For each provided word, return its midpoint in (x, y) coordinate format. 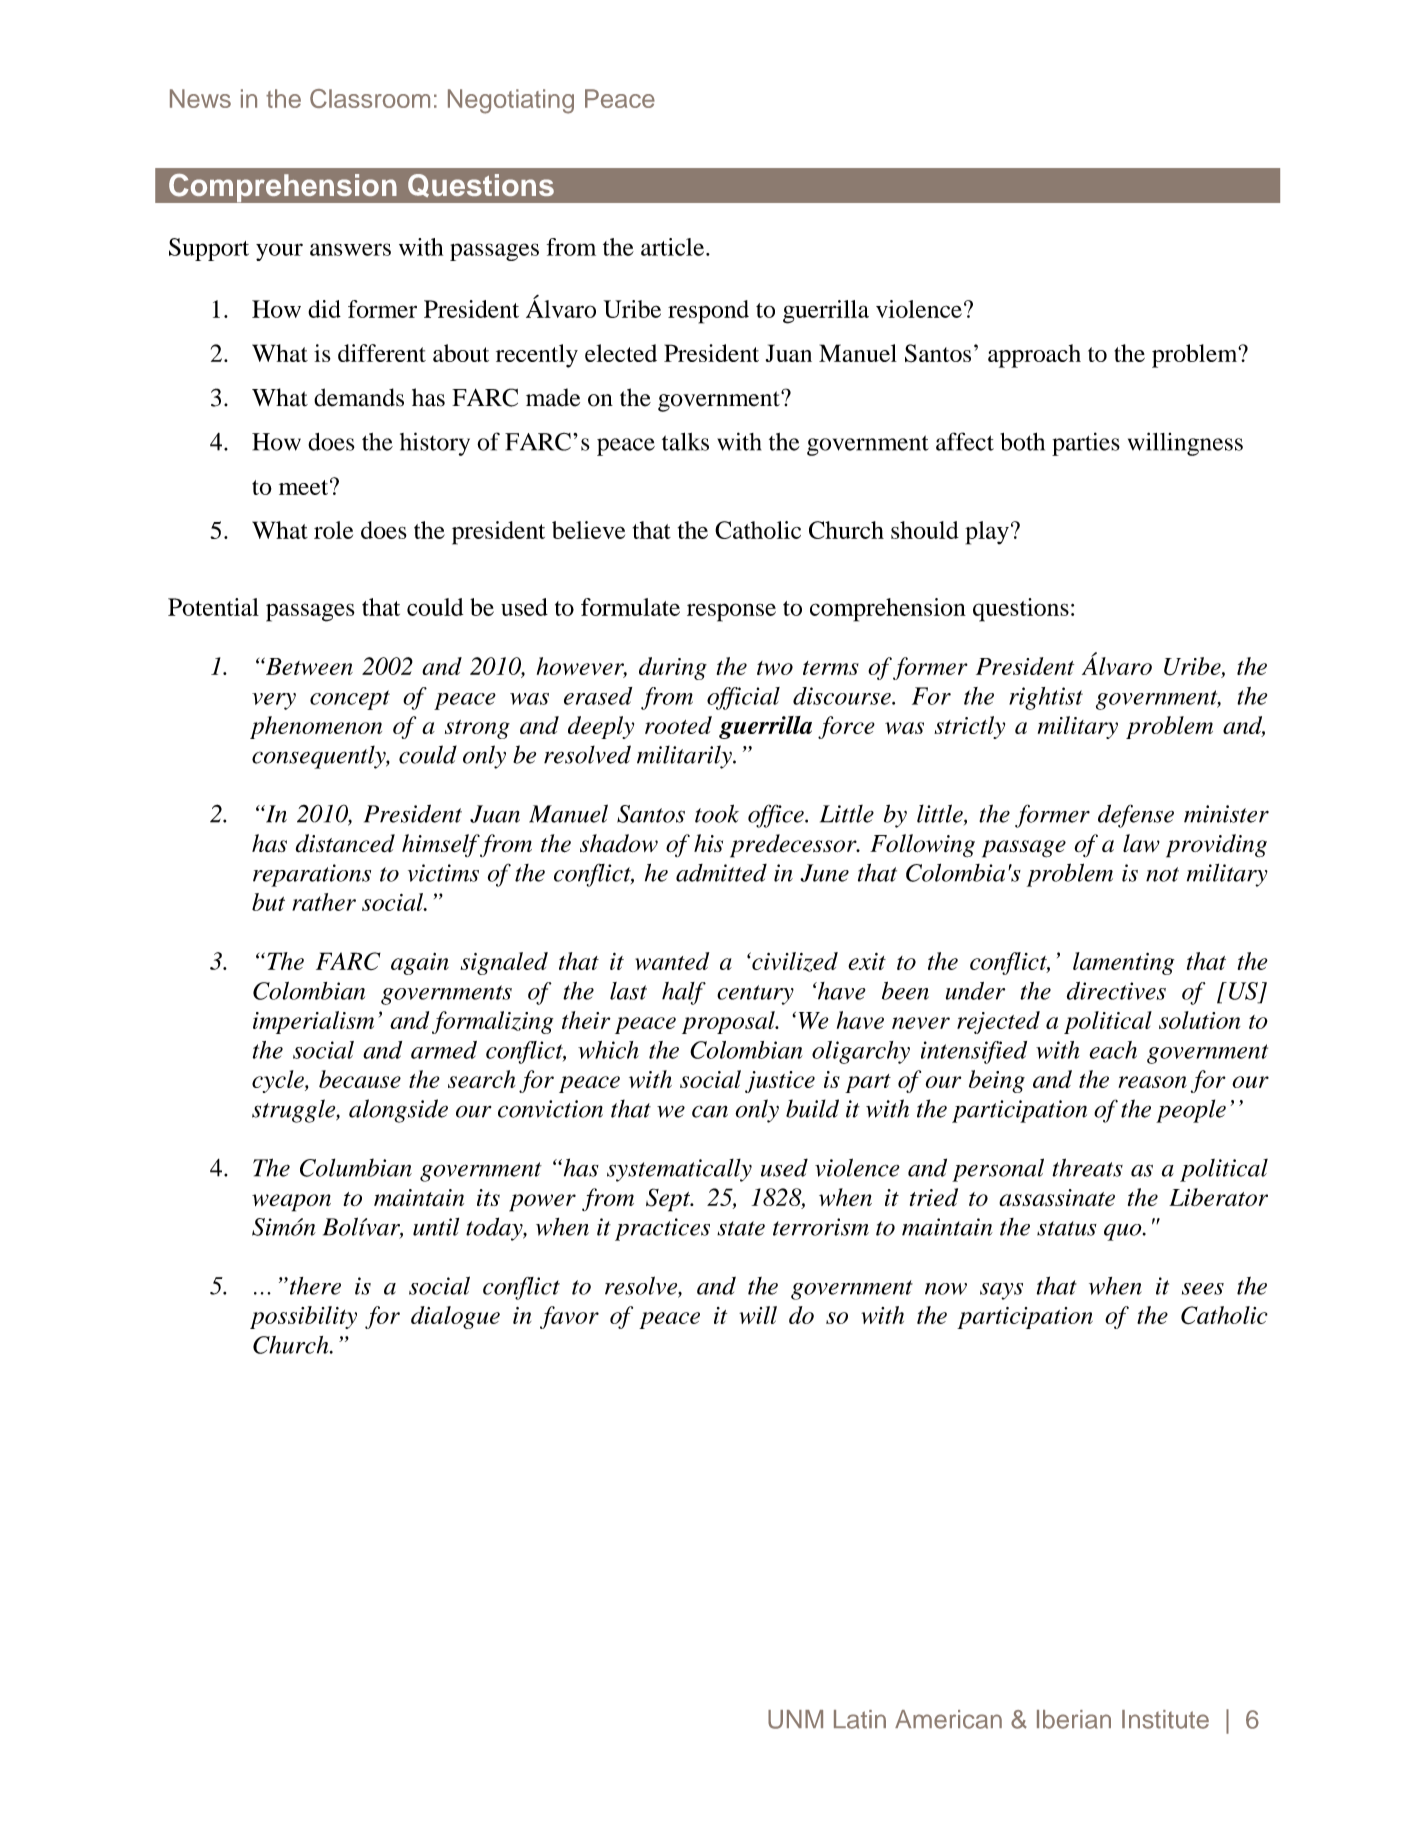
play (987, 533)
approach (1034, 356)
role (333, 530)
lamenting (1123, 963)
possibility (303, 1317)
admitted (721, 873)
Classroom (370, 98)
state (741, 1228)
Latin (860, 1719)
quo (1124, 1232)
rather (324, 902)
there (315, 1286)
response (731, 612)
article (674, 247)
